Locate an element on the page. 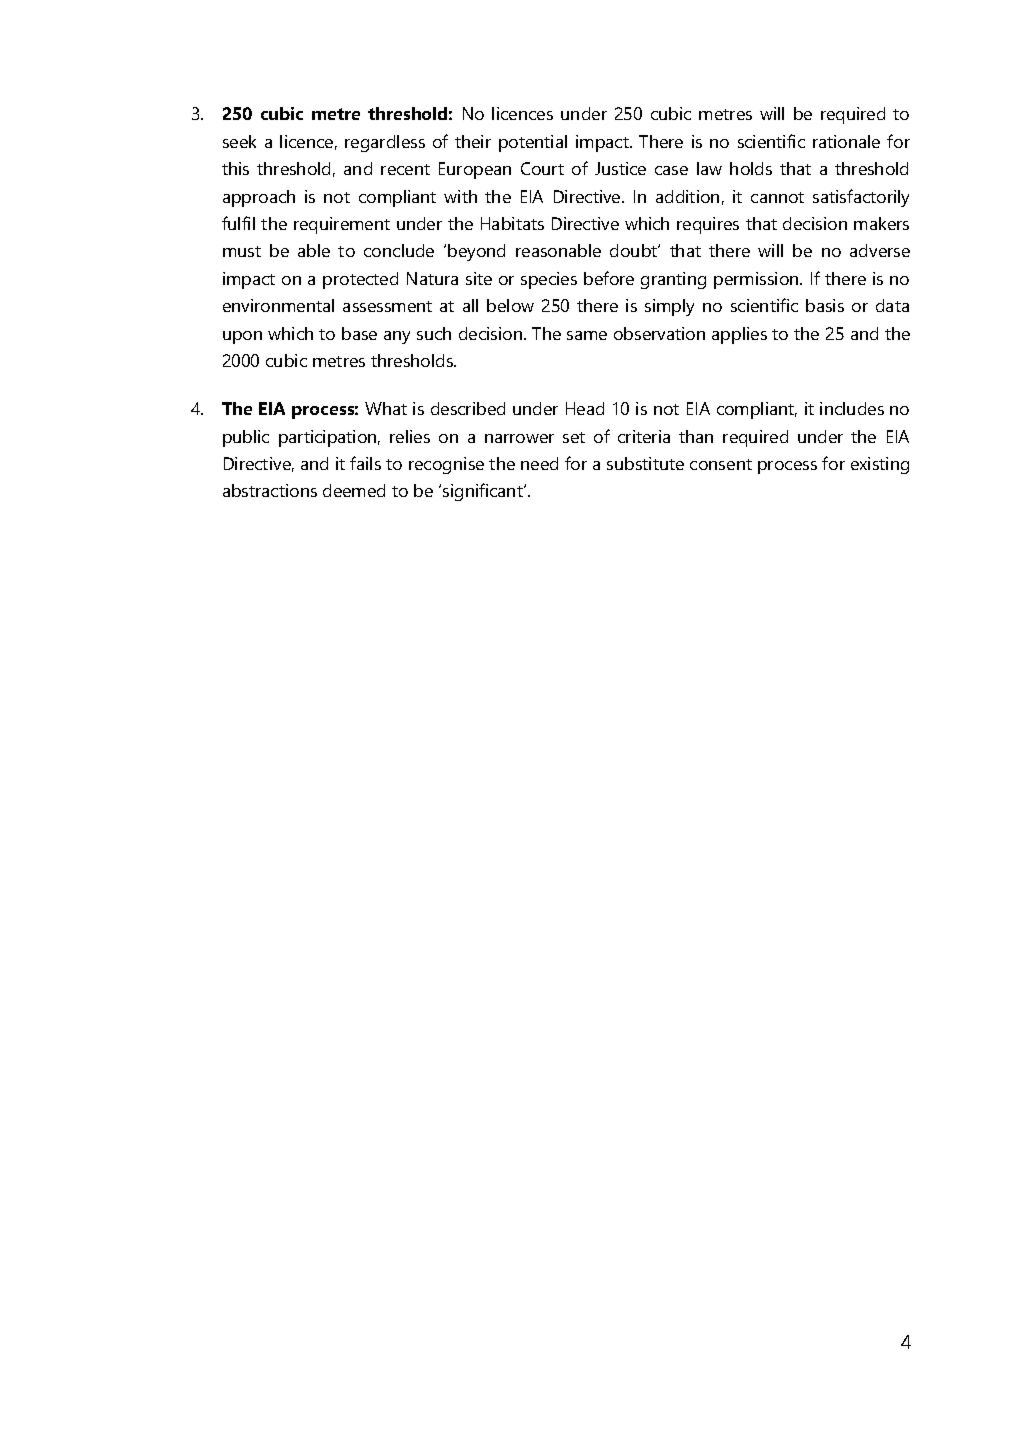 The width and height of the image is (1017, 1437). existing is located at coordinates (880, 465).
